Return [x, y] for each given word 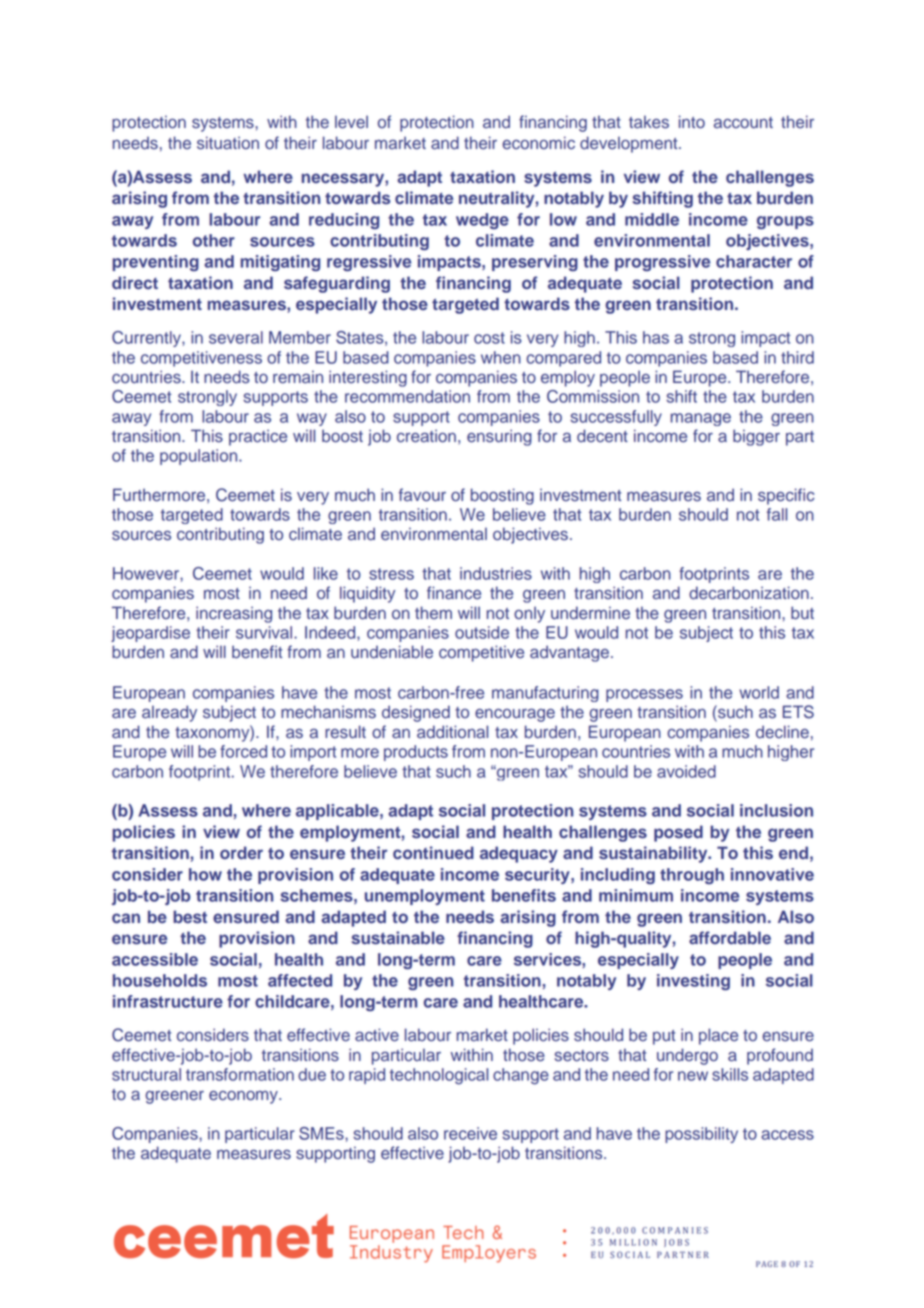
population [200, 457]
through [692, 876]
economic [538, 143]
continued [433, 852]
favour [422, 495]
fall [777, 514]
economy [244, 1097]
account [743, 123]
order [241, 852]
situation [228, 143]
